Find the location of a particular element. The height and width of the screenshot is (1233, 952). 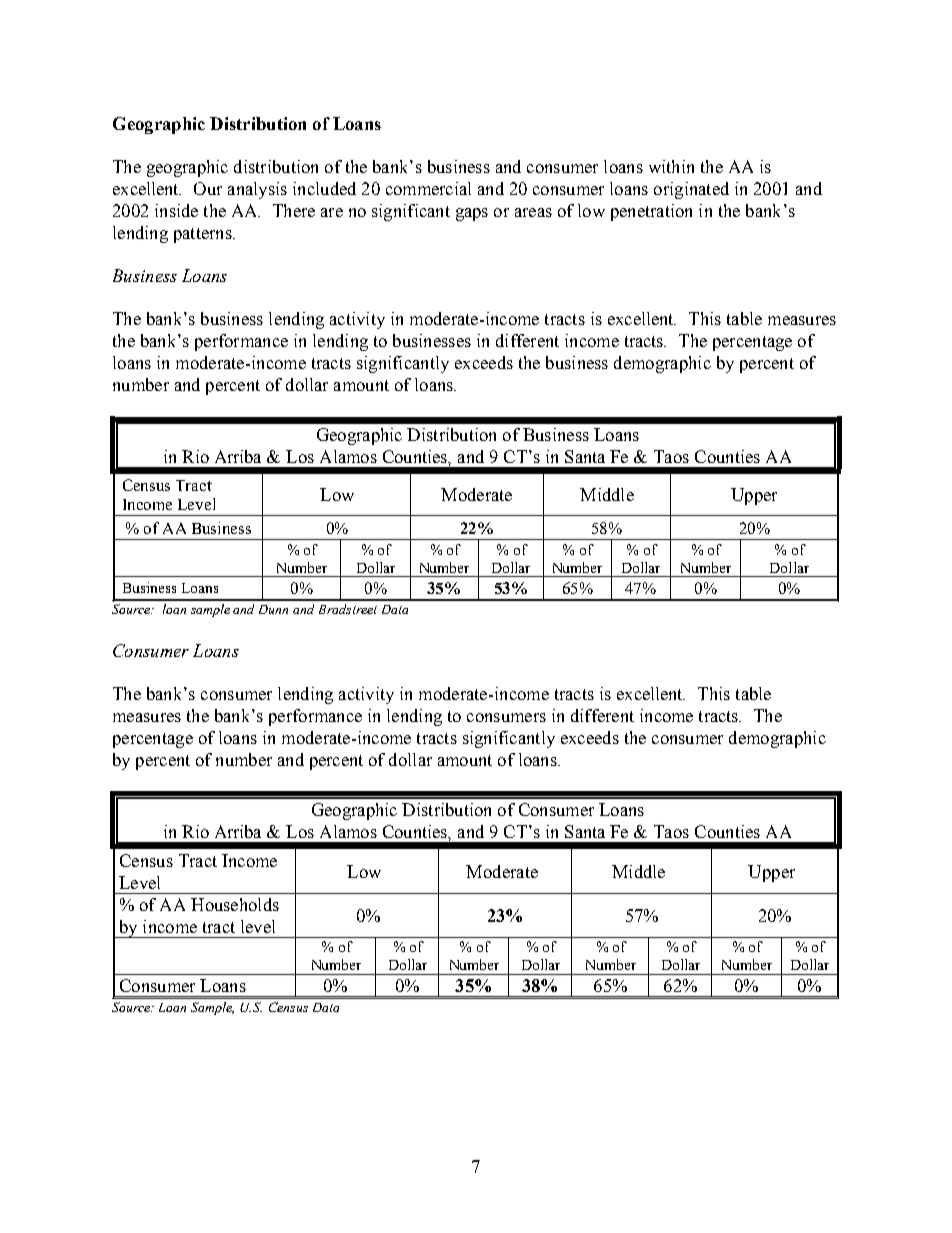

commercial is located at coordinates (428, 188).
